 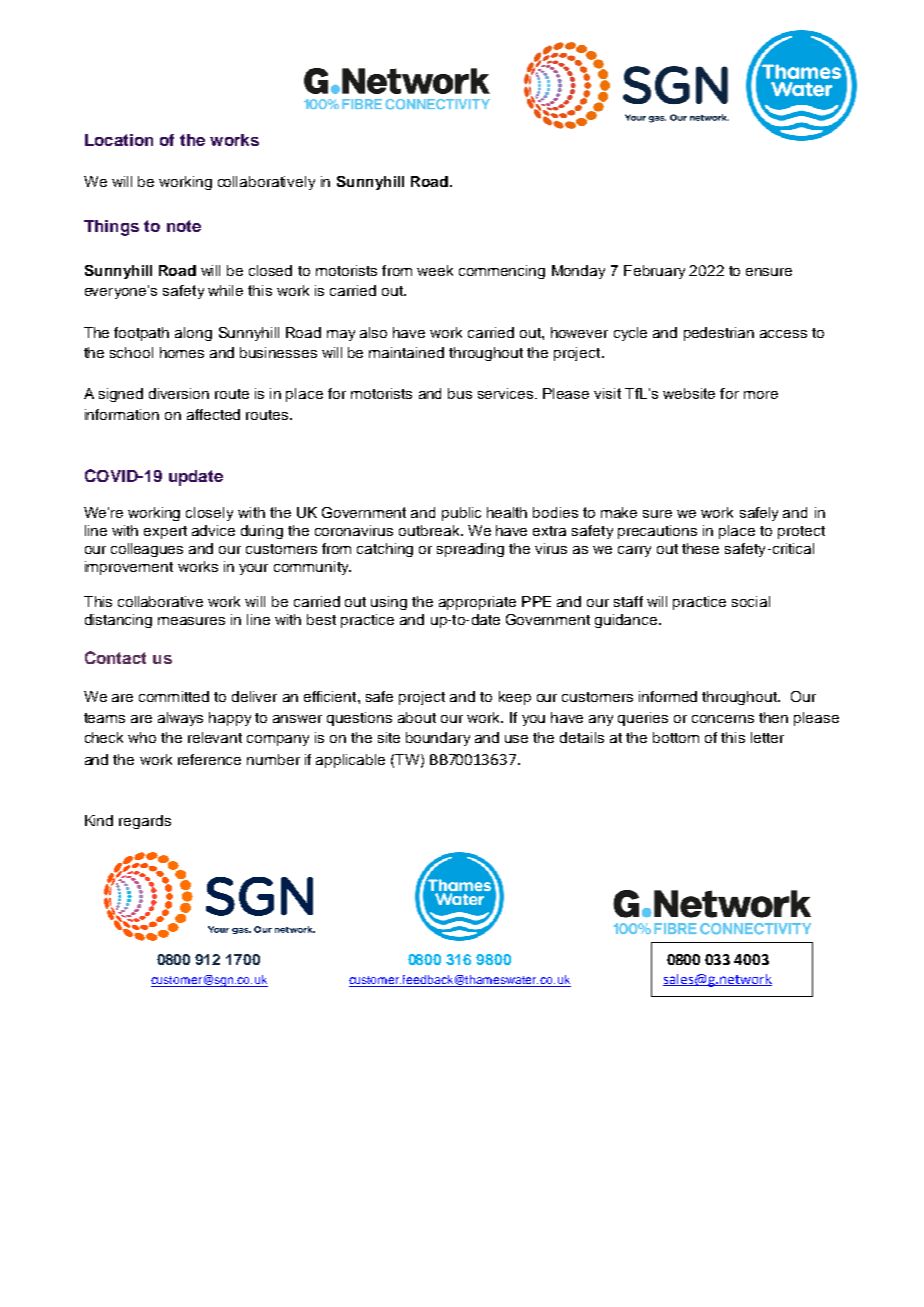 I want to click on appropriate, so click(x=477, y=603).
